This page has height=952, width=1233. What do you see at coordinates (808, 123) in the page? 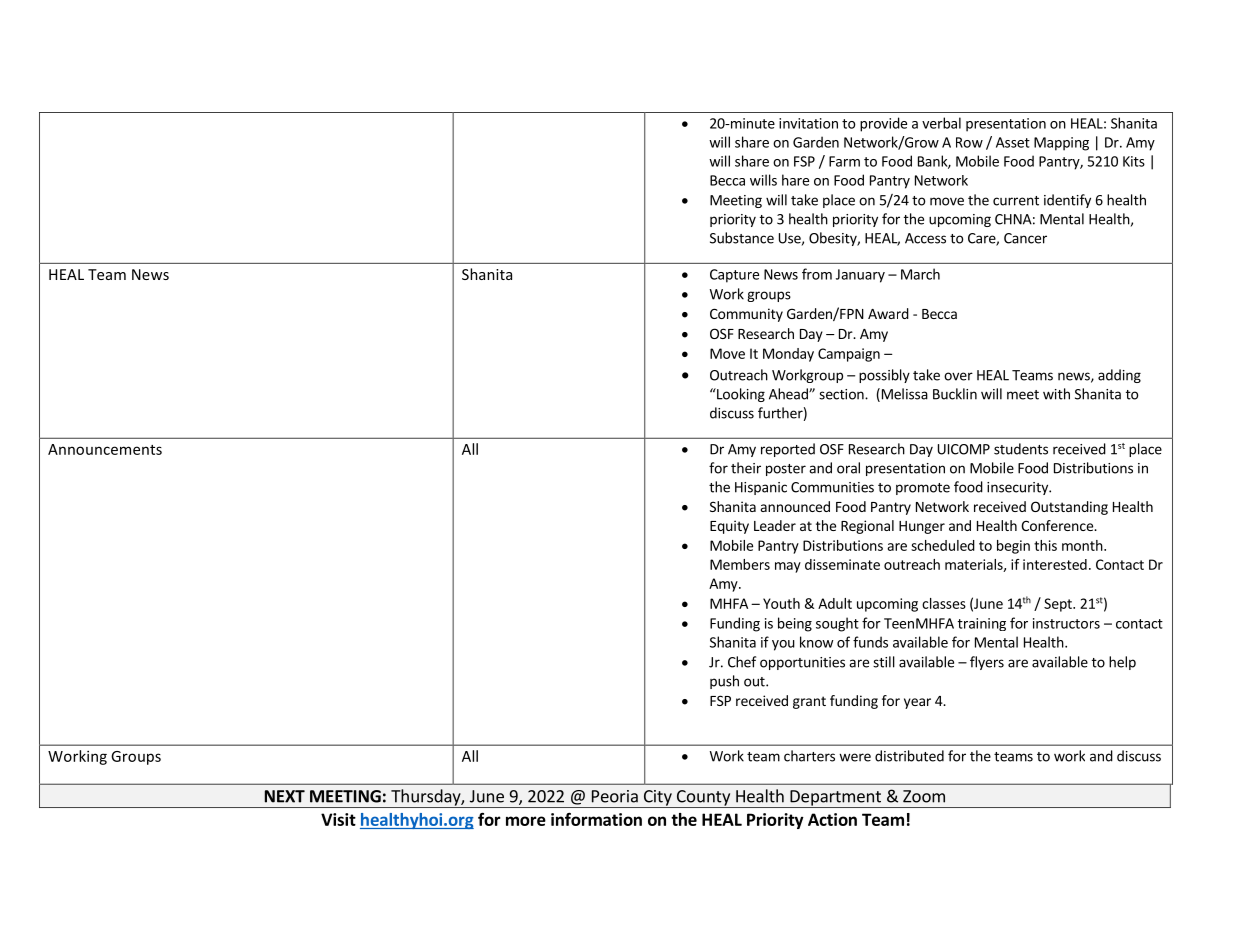
I see `invitation` at bounding box center [808, 123].
